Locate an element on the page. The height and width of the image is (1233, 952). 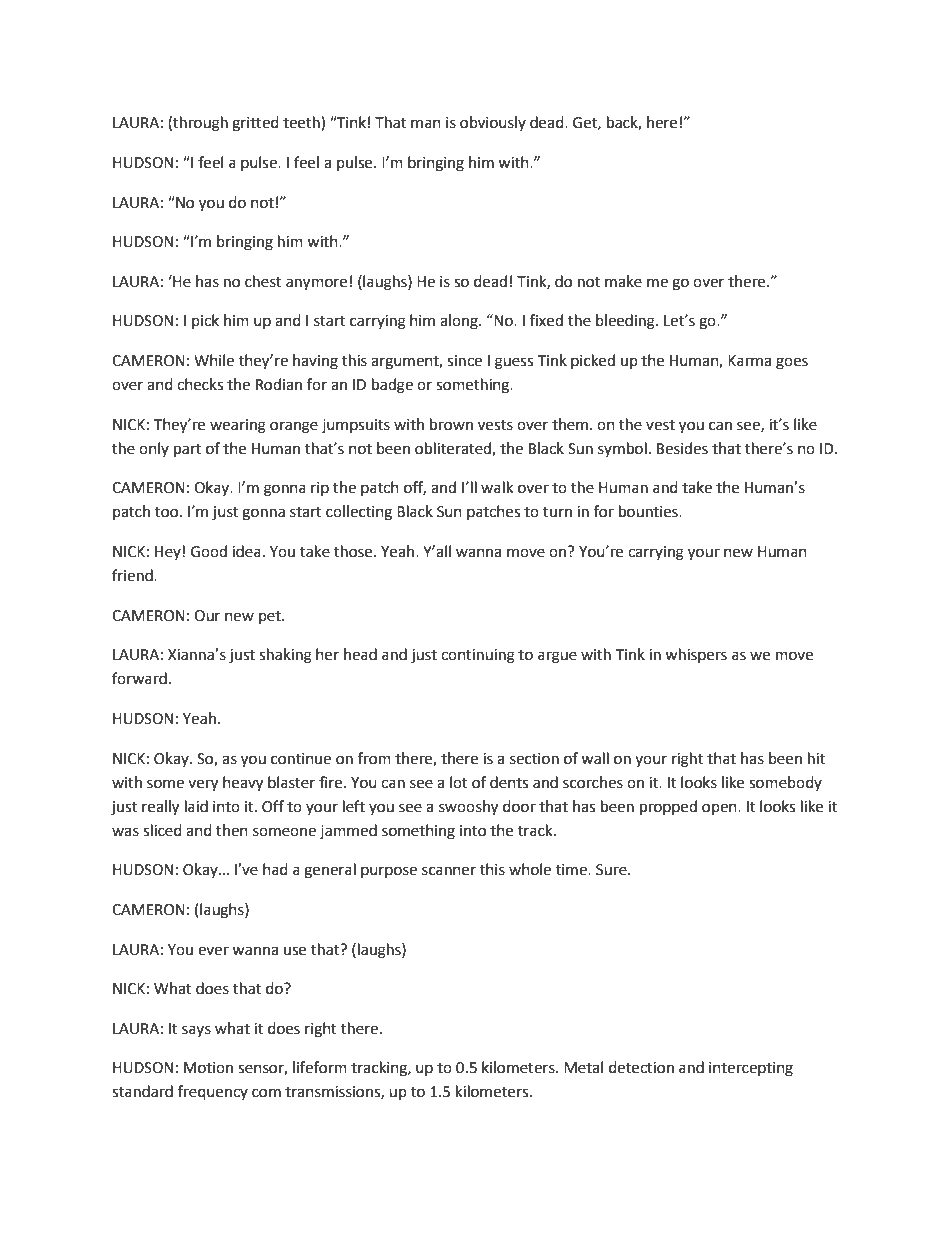
pet is located at coordinates (271, 617).
